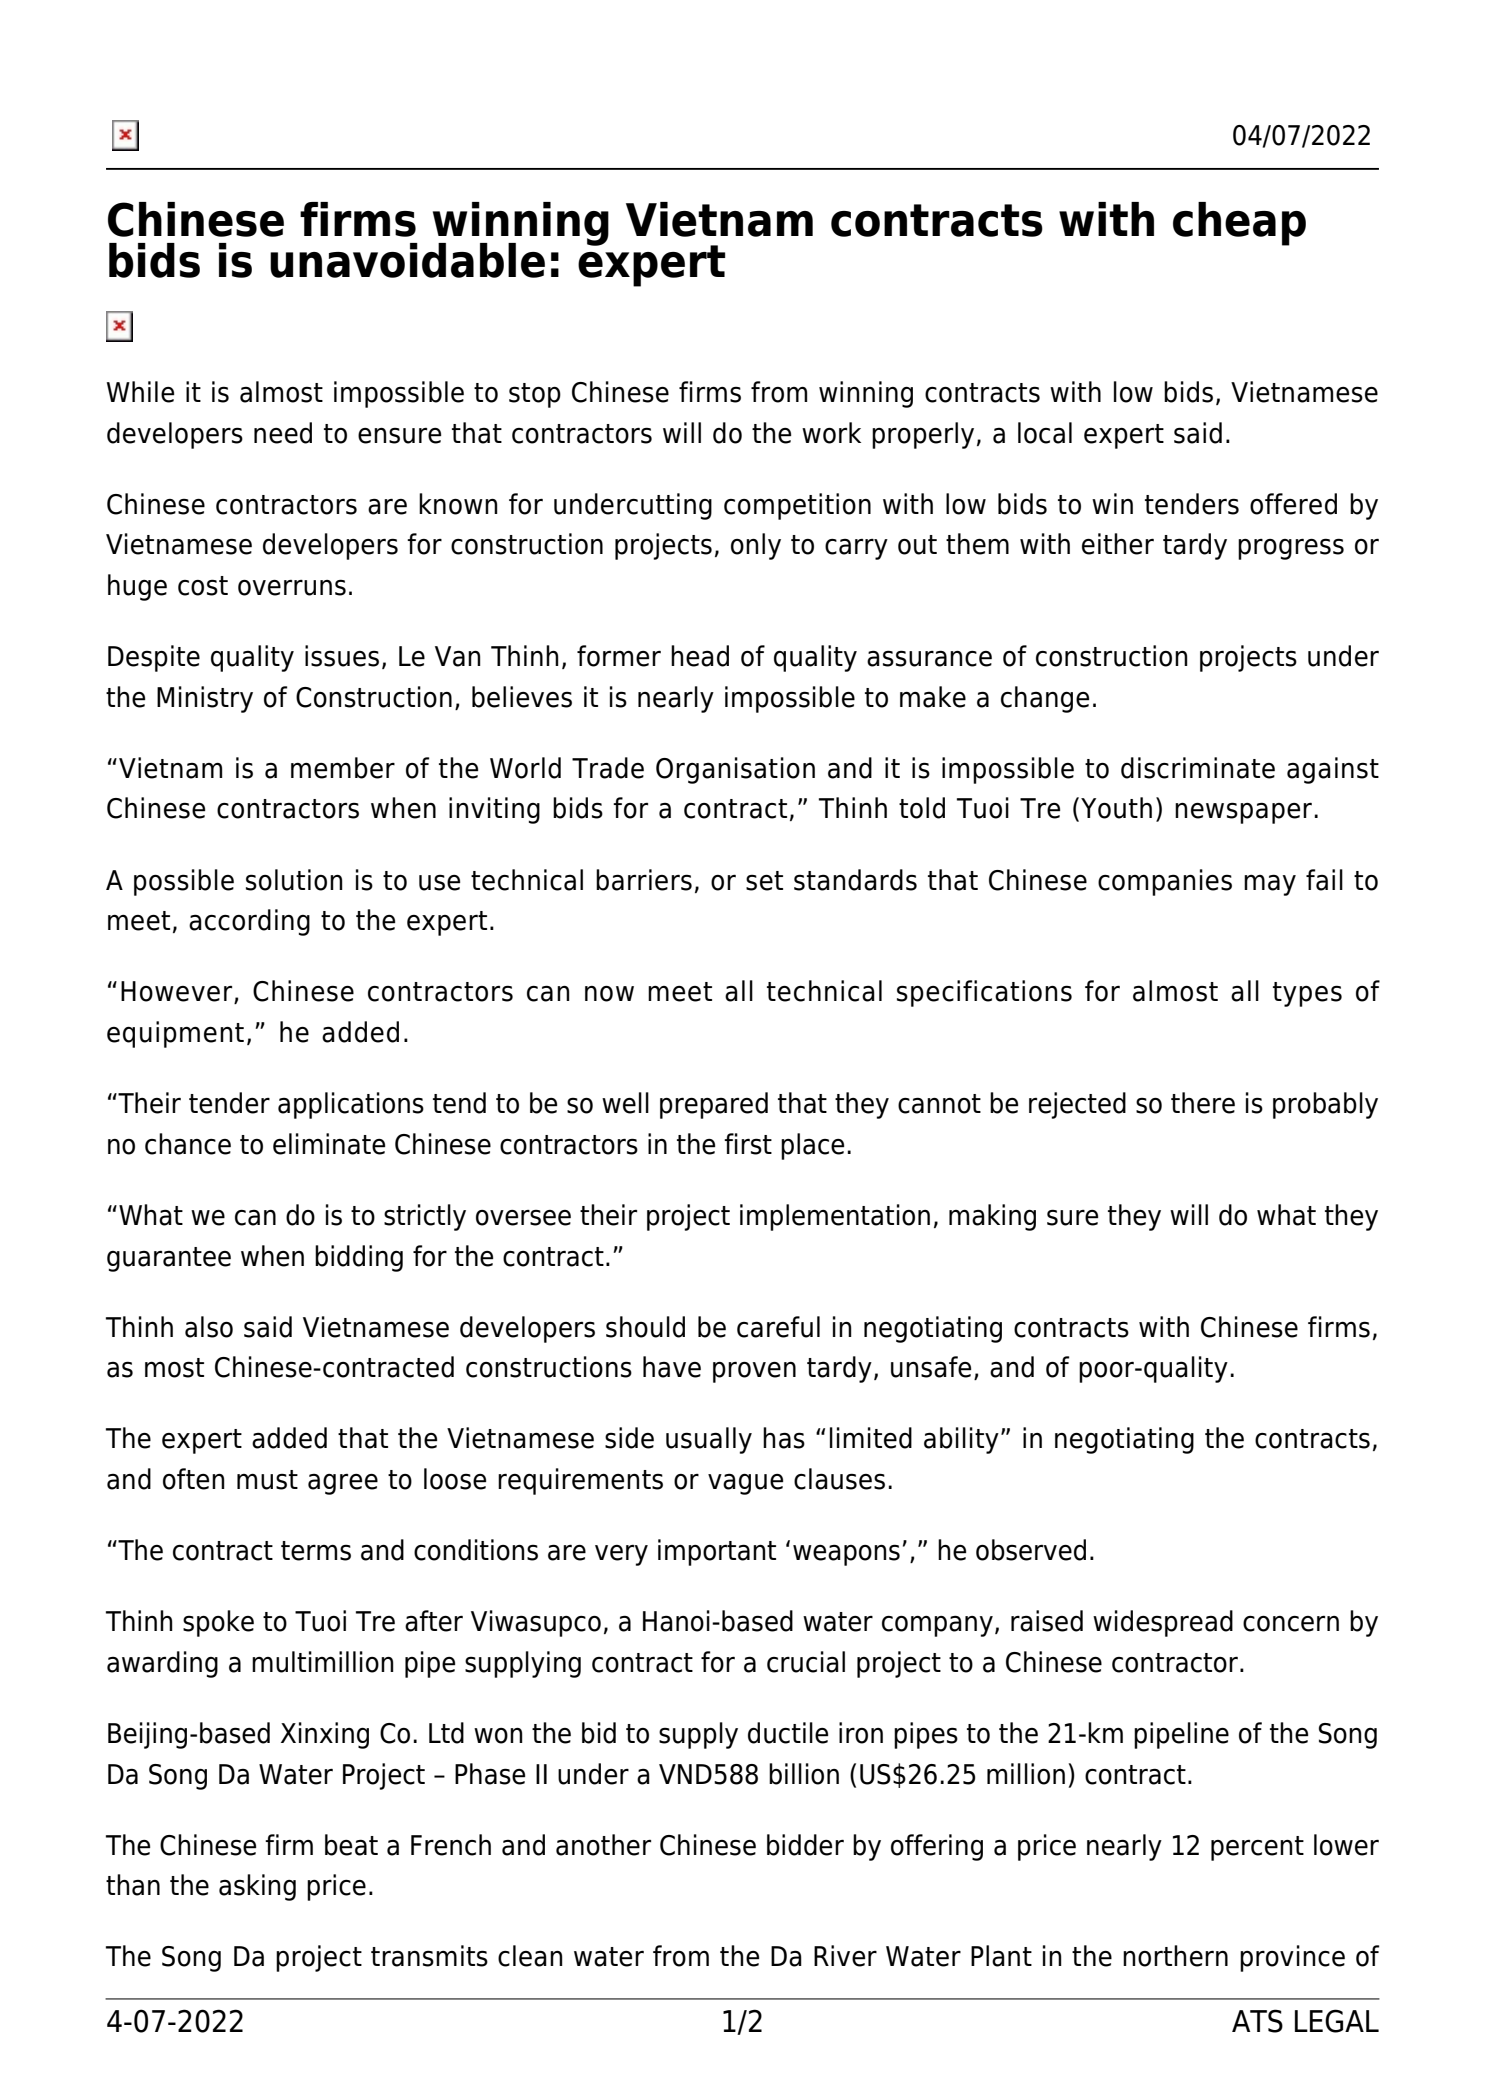 The width and height of the screenshot is (1485, 2100). I want to click on solution, so click(294, 880).
